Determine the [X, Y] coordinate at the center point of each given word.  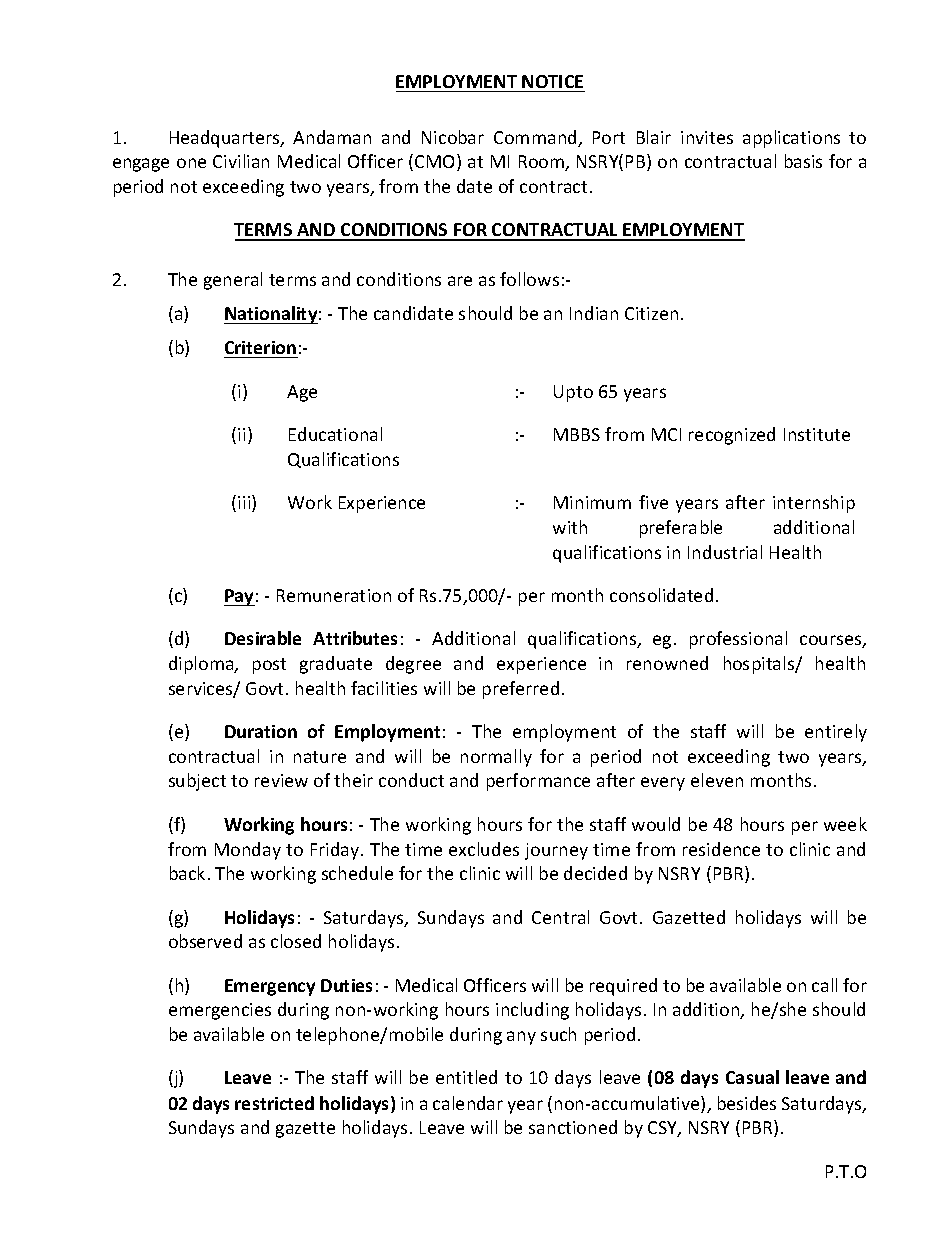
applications [791, 139]
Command [536, 138]
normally [496, 758]
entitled [466, 1077]
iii [245, 503]
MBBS [577, 434]
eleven [717, 780]
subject [197, 782]
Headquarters [226, 139]
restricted [274, 1103]
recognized [732, 436]
